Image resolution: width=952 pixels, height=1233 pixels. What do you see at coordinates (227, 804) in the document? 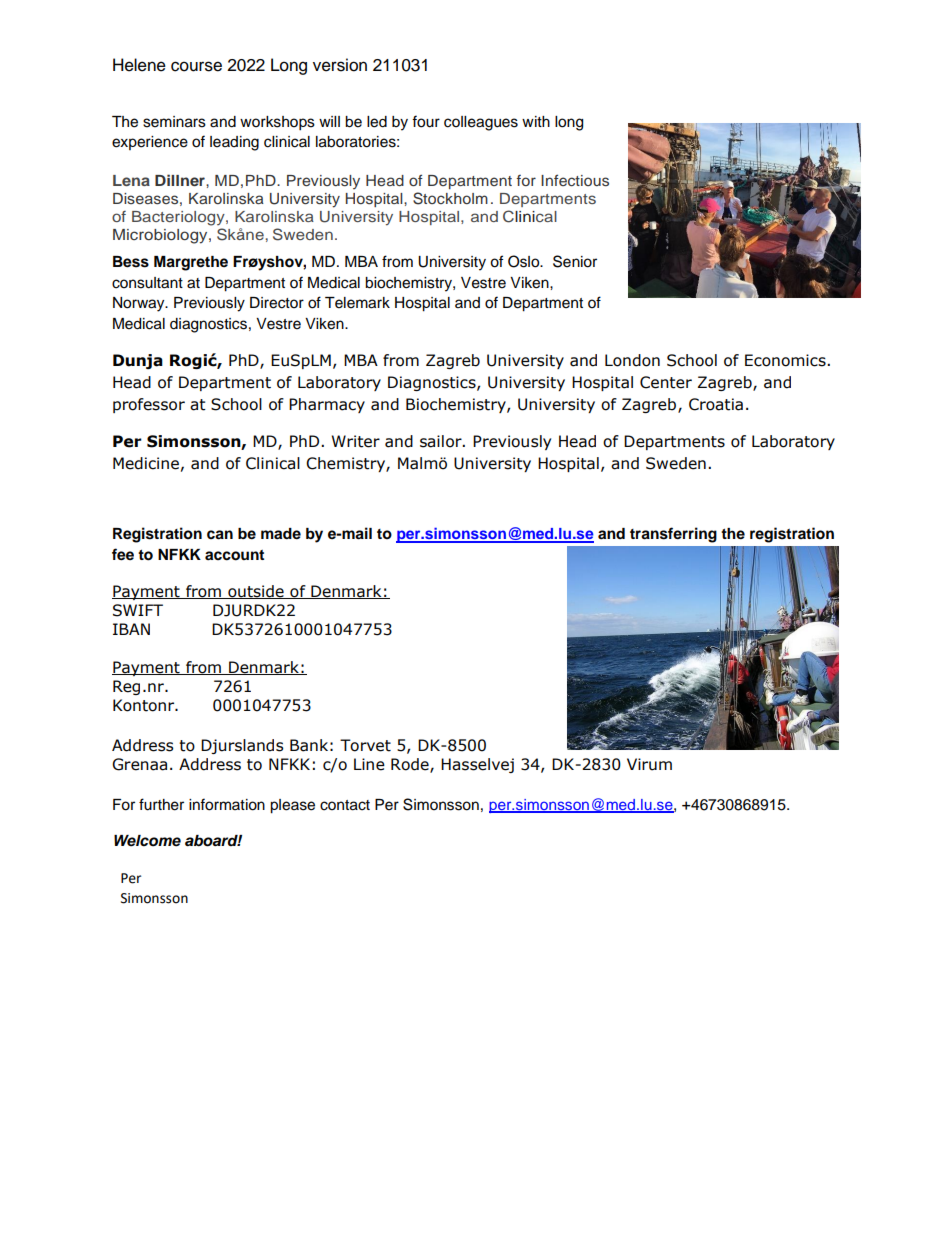
I see `information` at bounding box center [227, 804].
